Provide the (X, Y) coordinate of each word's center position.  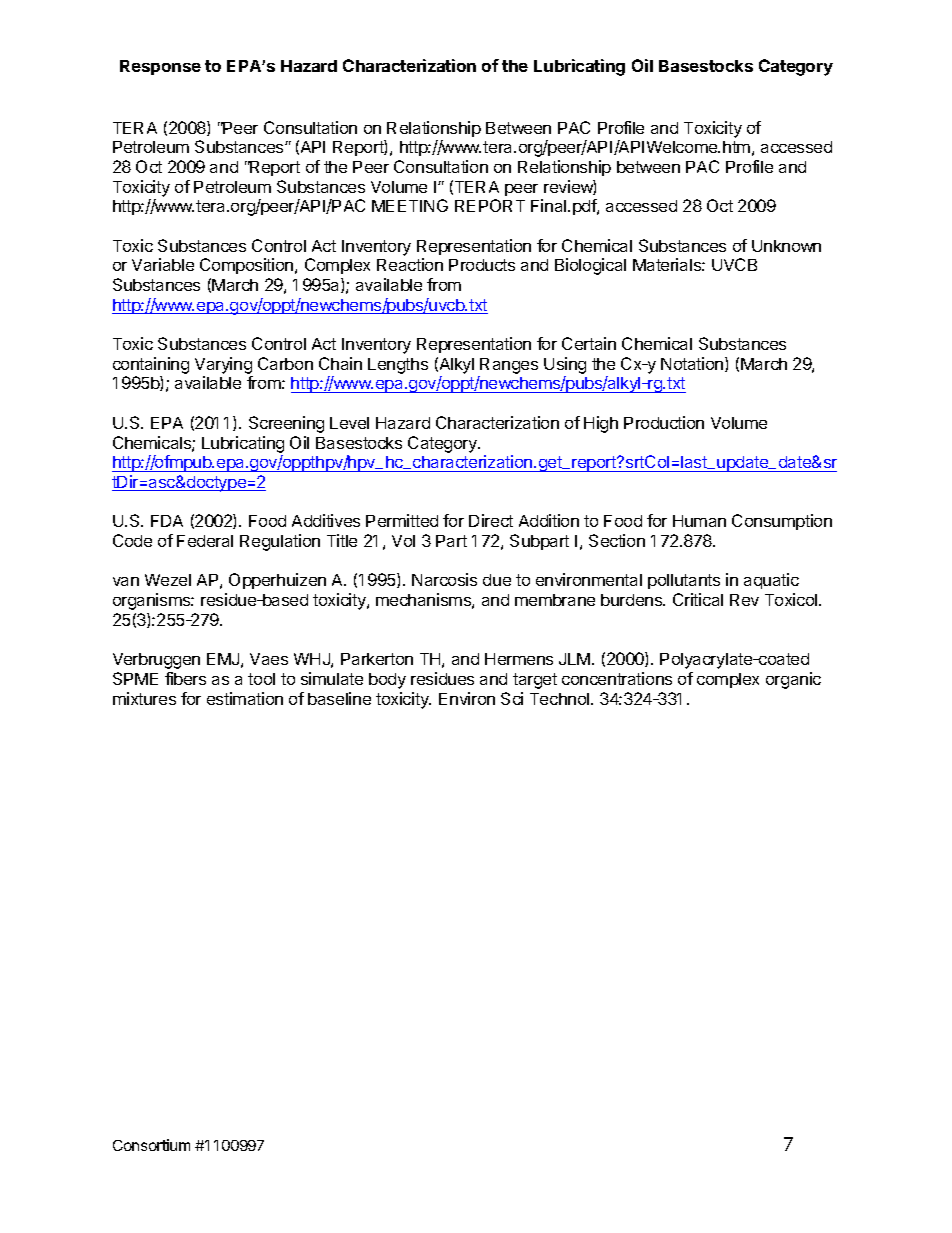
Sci (512, 698)
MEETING (410, 205)
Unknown (786, 246)
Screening (286, 424)
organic (793, 680)
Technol (561, 699)
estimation (245, 698)
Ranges (509, 366)
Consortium (151, 1145)
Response (160, 67)
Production (664, 422)
